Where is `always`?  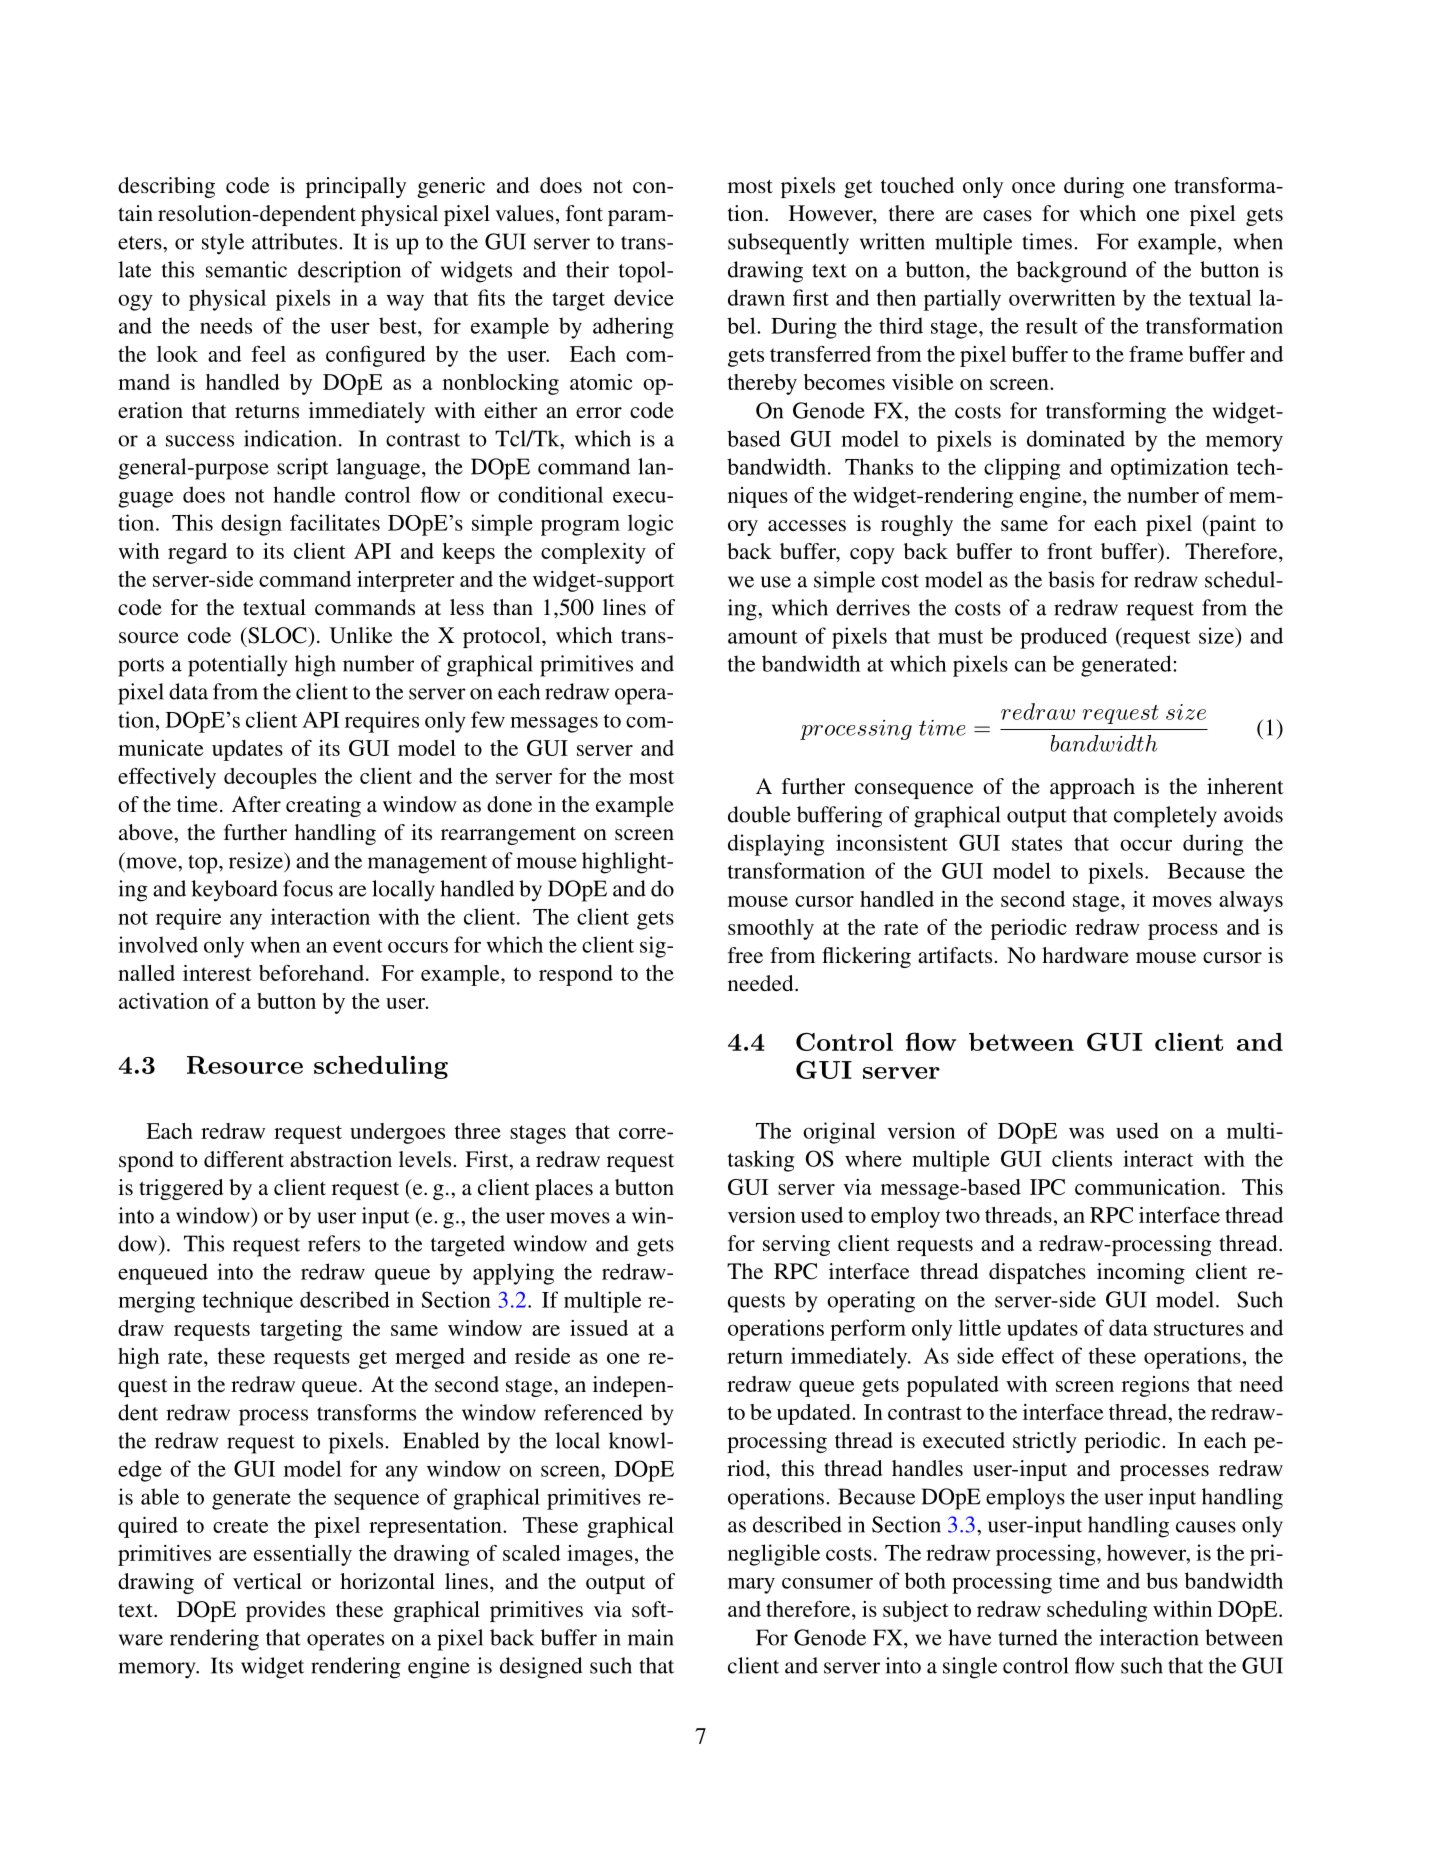
always is located at coordinates (1251, 901).
